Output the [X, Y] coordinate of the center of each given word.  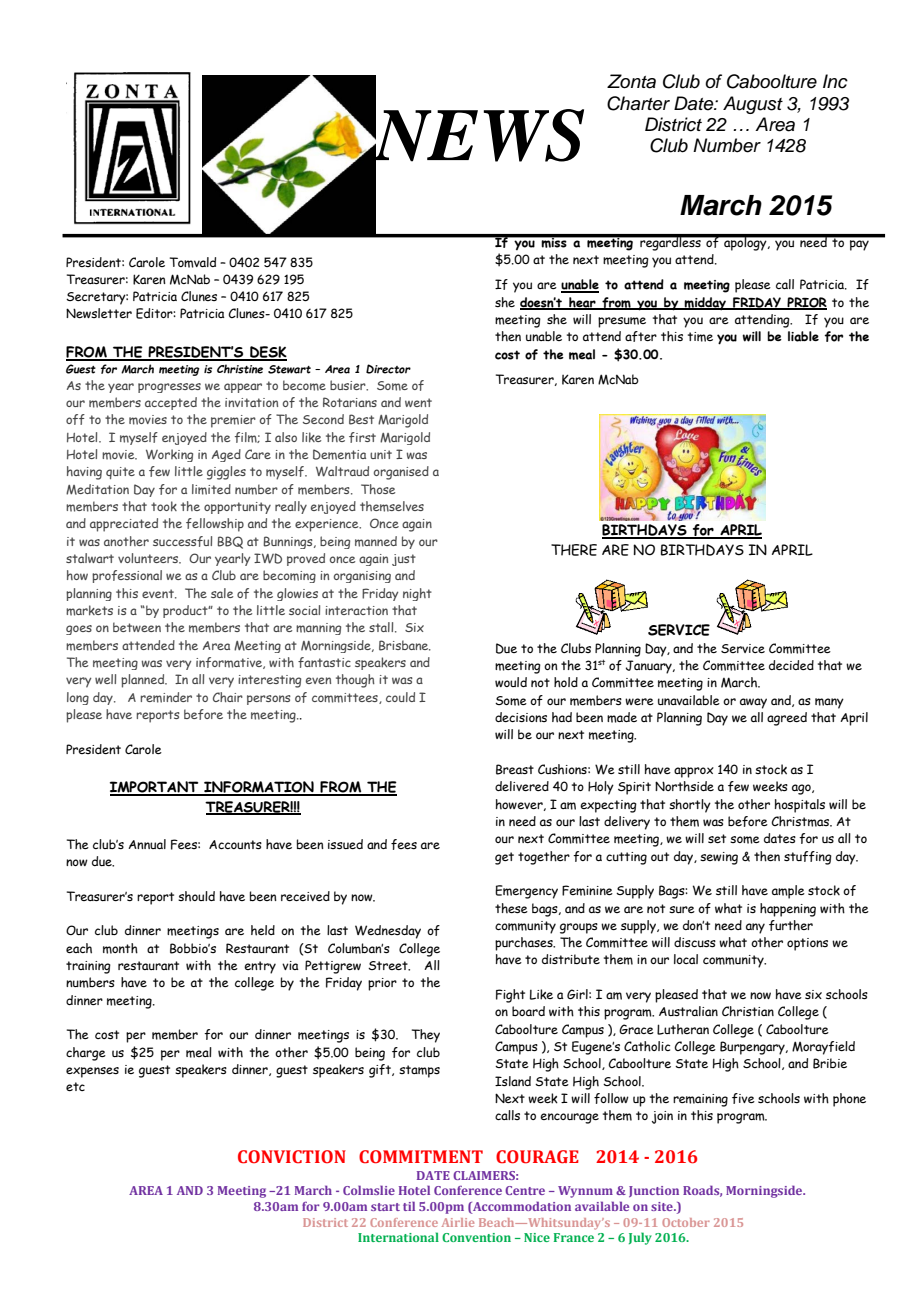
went [418, 402]
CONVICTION [292, 1157]
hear [582, 303]
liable [803, 336]
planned [144, 681]
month [120, 948]
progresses [169, 388]
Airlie [458, 1222]
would [511, 682]
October [686, 1222]
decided [791, 665]
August [753, 105]
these [511, 908]
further [791, 925]
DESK [267, 353]
